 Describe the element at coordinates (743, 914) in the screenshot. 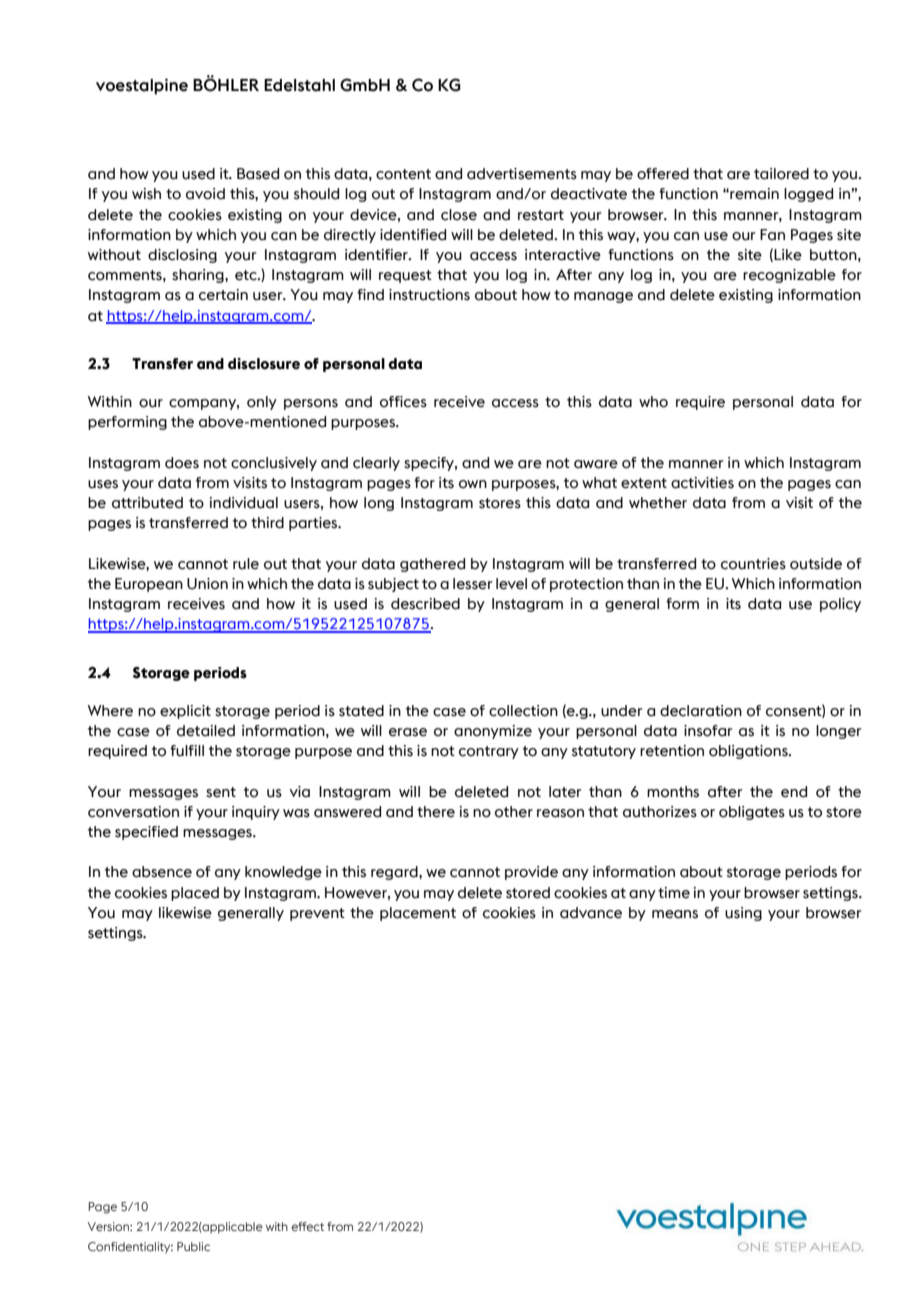

I see `using` at that location.
